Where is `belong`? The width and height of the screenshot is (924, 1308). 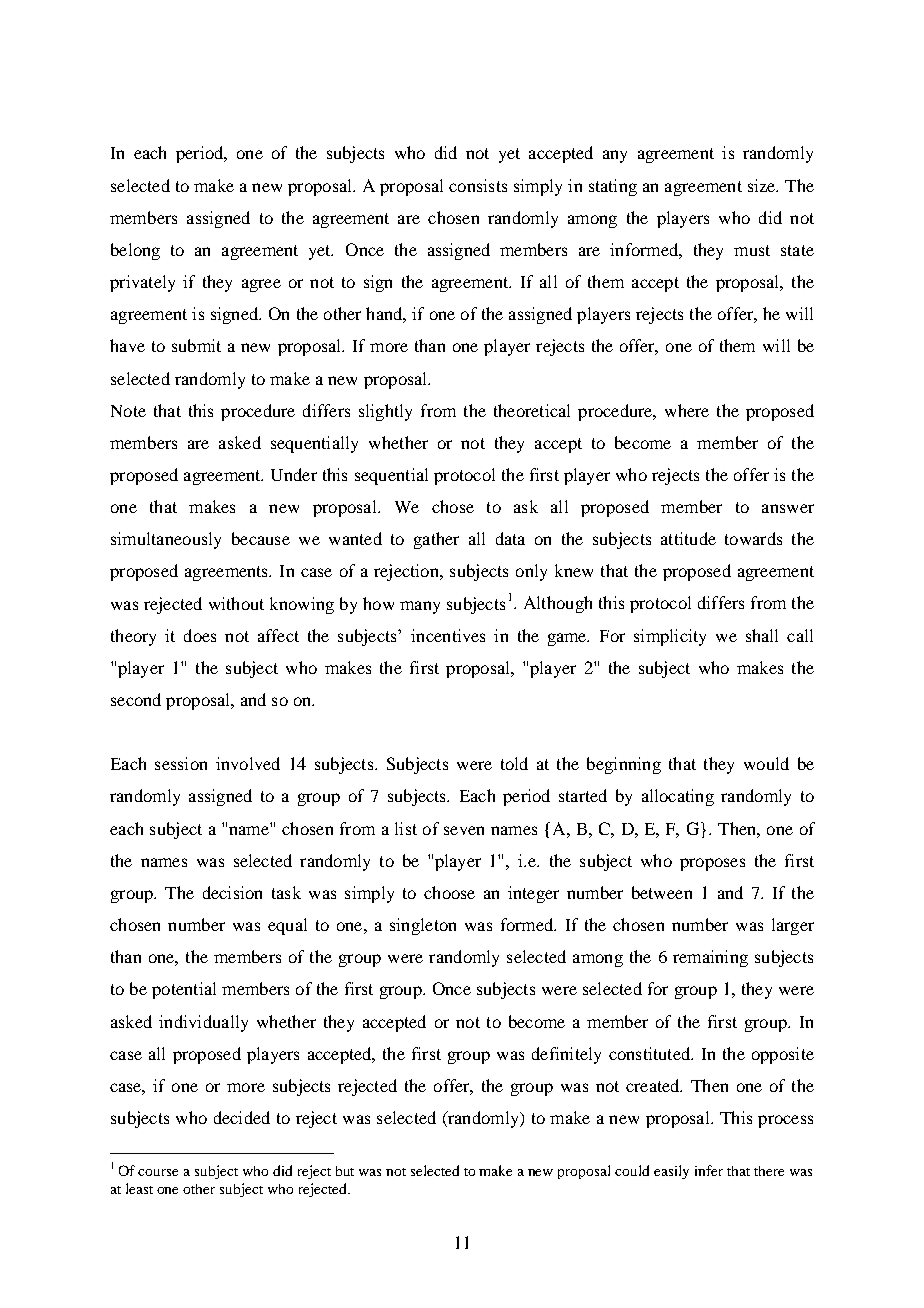 belong is located at coordinates (135, 251).
